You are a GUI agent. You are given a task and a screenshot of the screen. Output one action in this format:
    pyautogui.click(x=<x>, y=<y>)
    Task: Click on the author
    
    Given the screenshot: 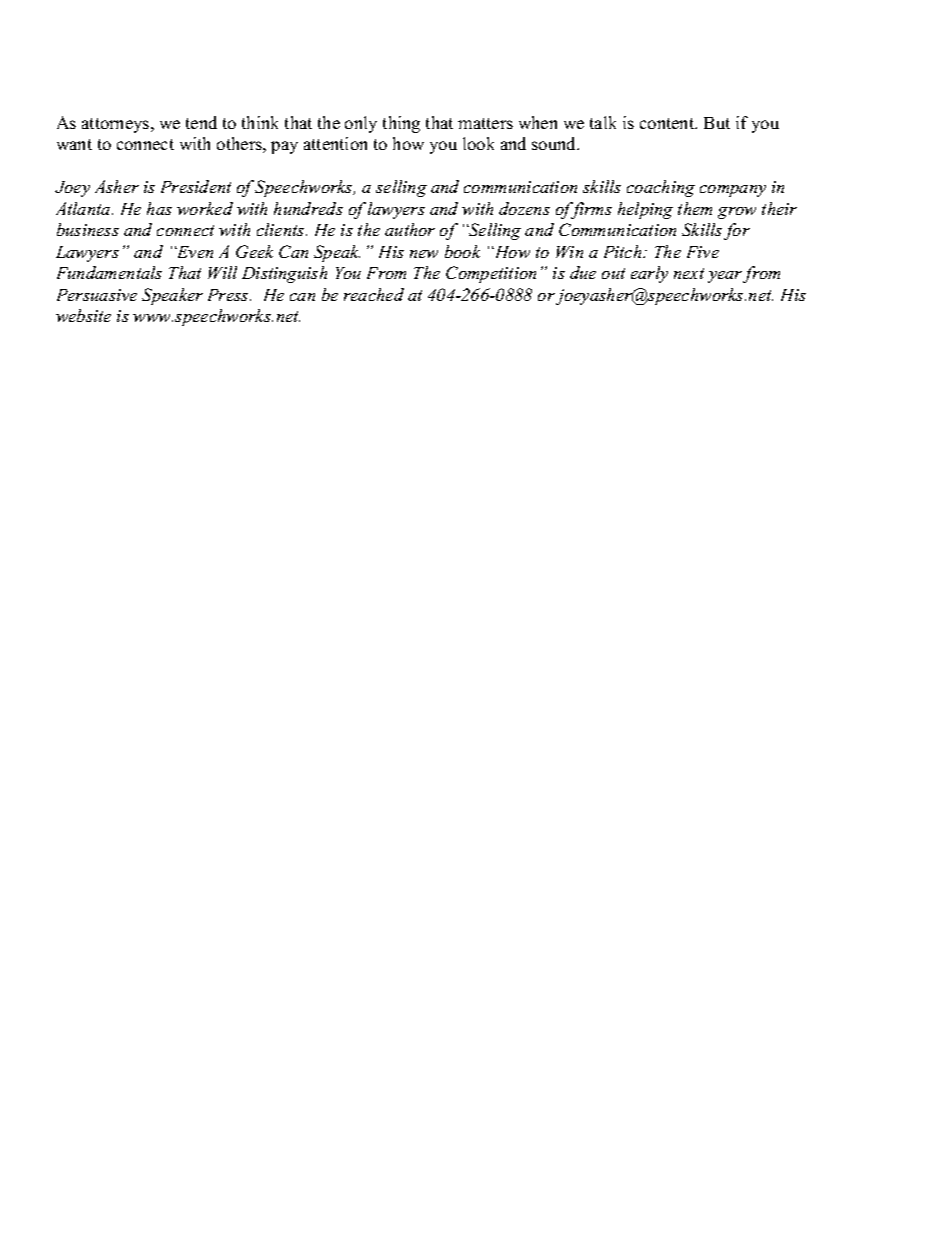 What is the action you would take?
    pyautogui.click(x=410, y=229)
